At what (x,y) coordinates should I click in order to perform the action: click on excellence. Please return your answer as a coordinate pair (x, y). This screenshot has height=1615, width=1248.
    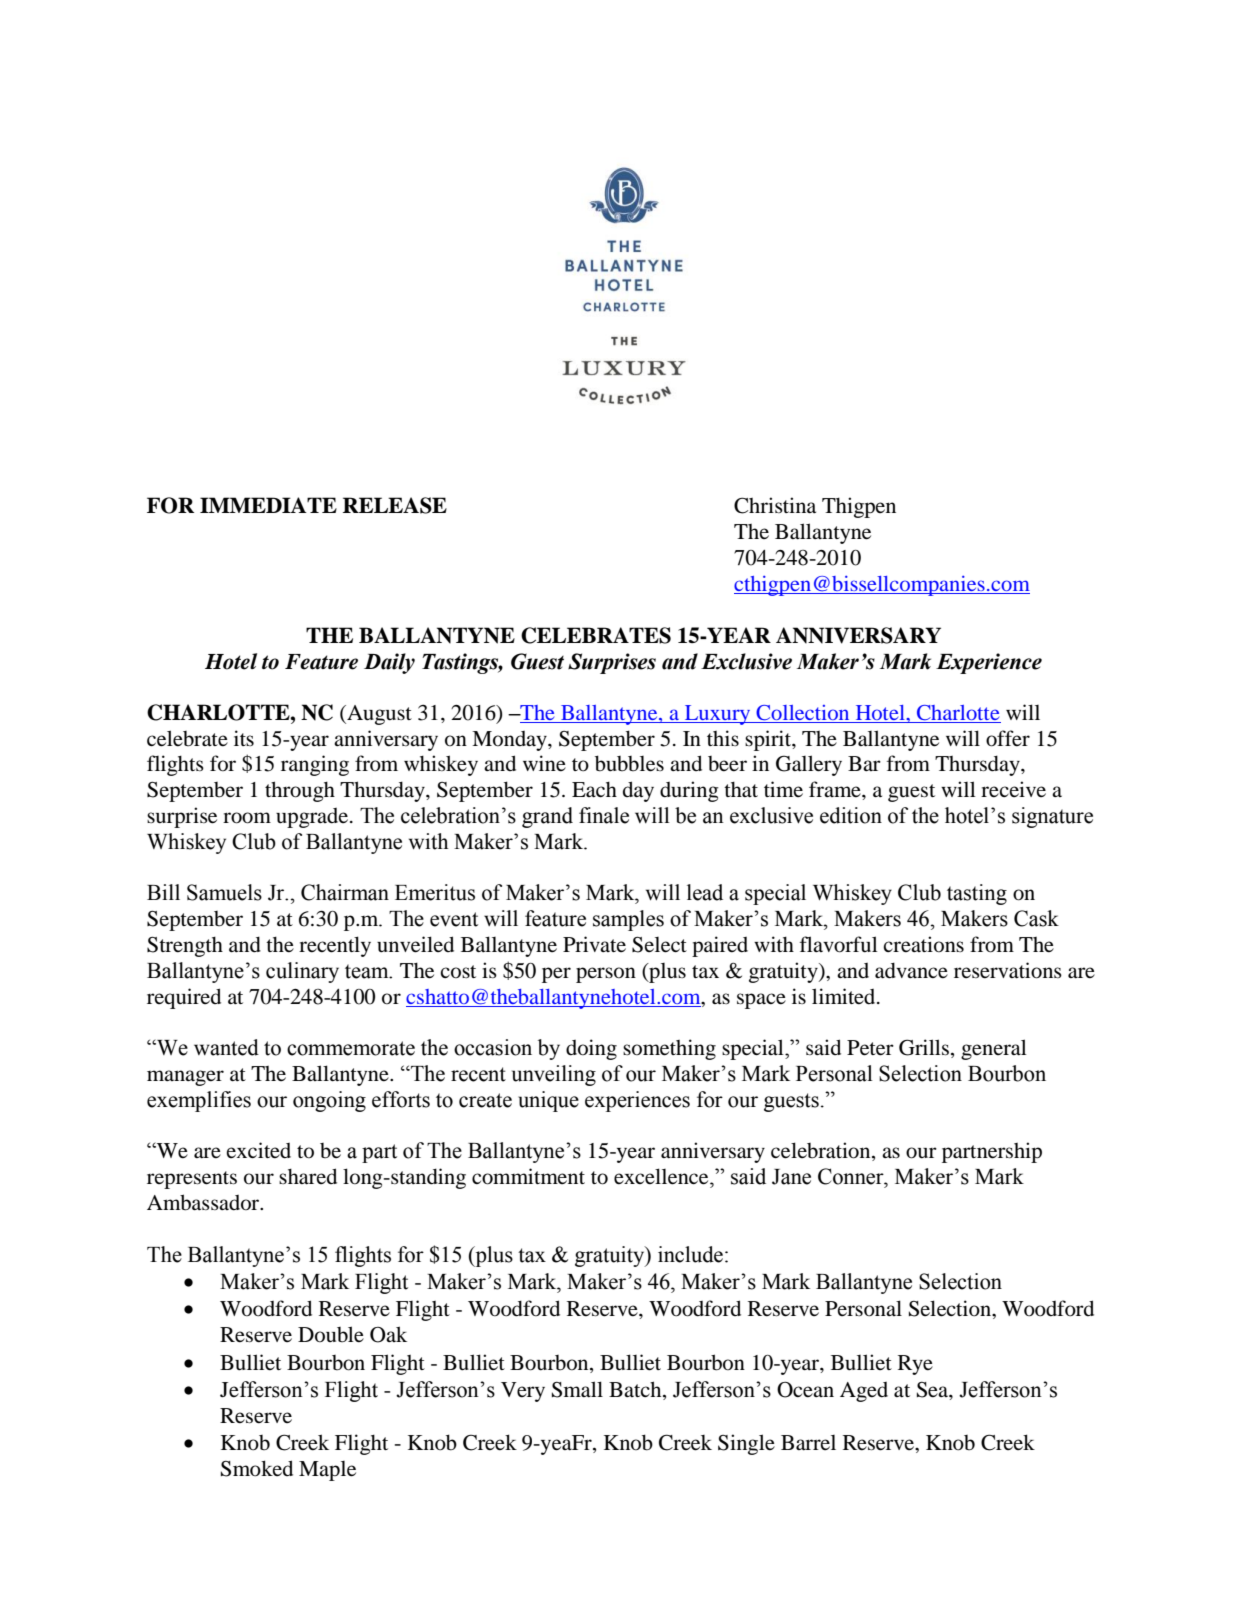
    Looking at the image, I should click on (662, 1176).
